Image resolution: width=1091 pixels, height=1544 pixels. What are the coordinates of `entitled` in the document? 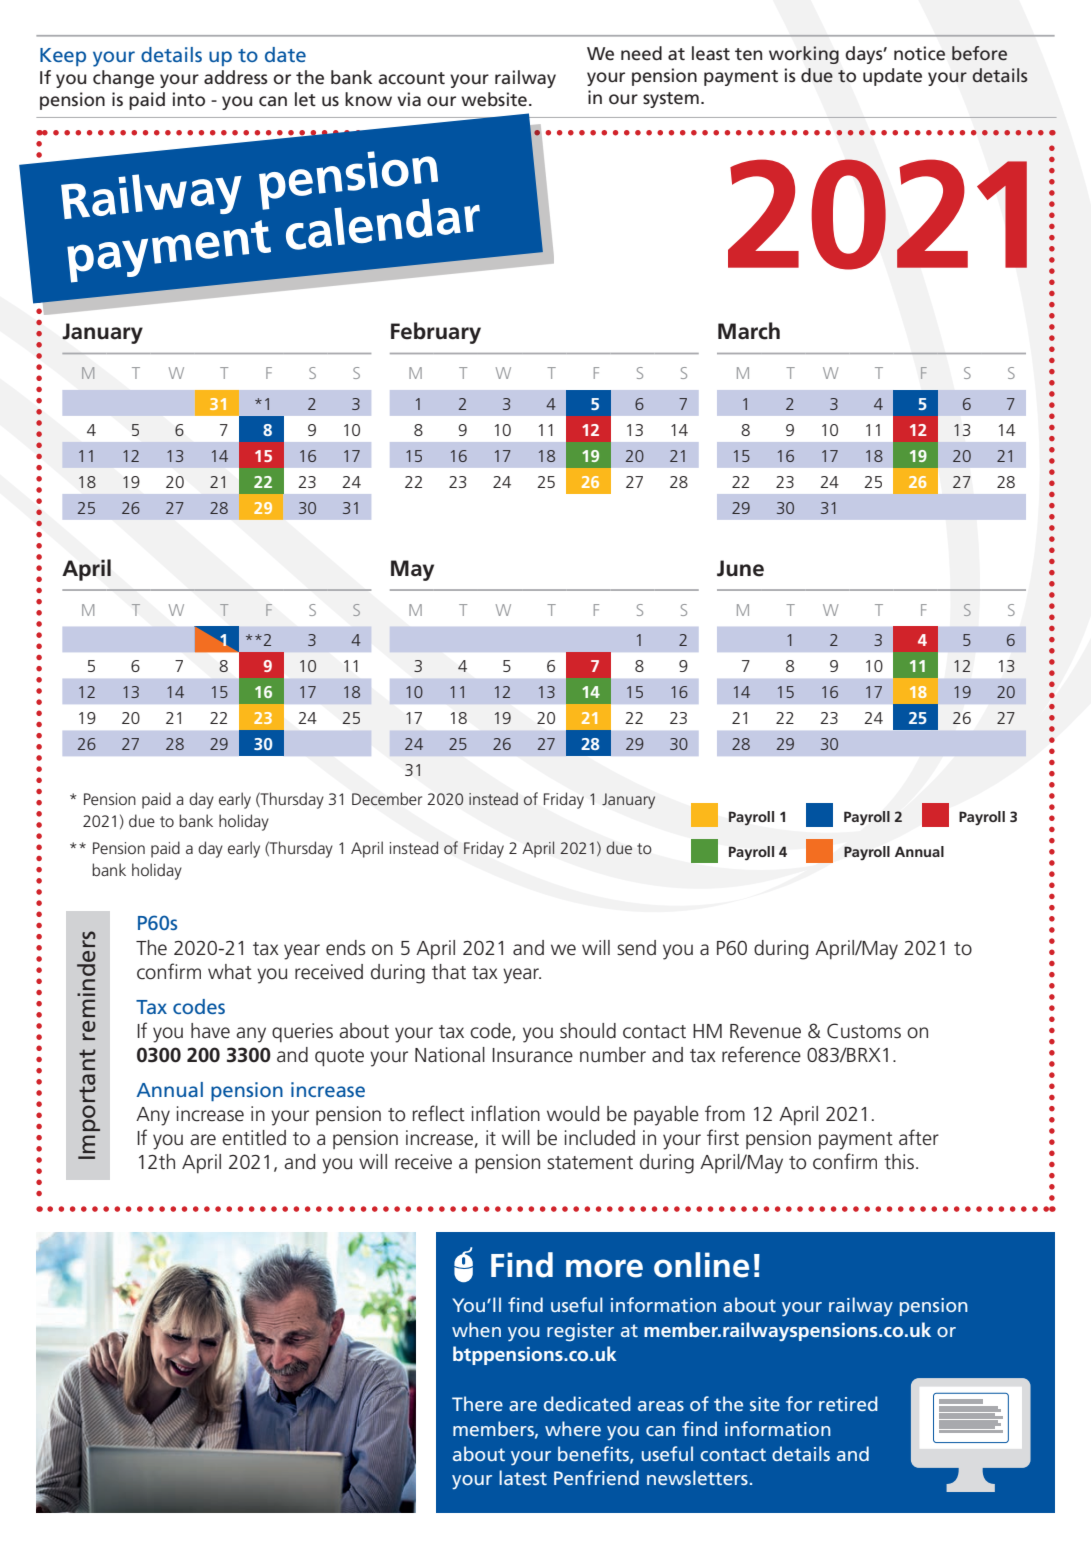 It's located at (254, 1138).
